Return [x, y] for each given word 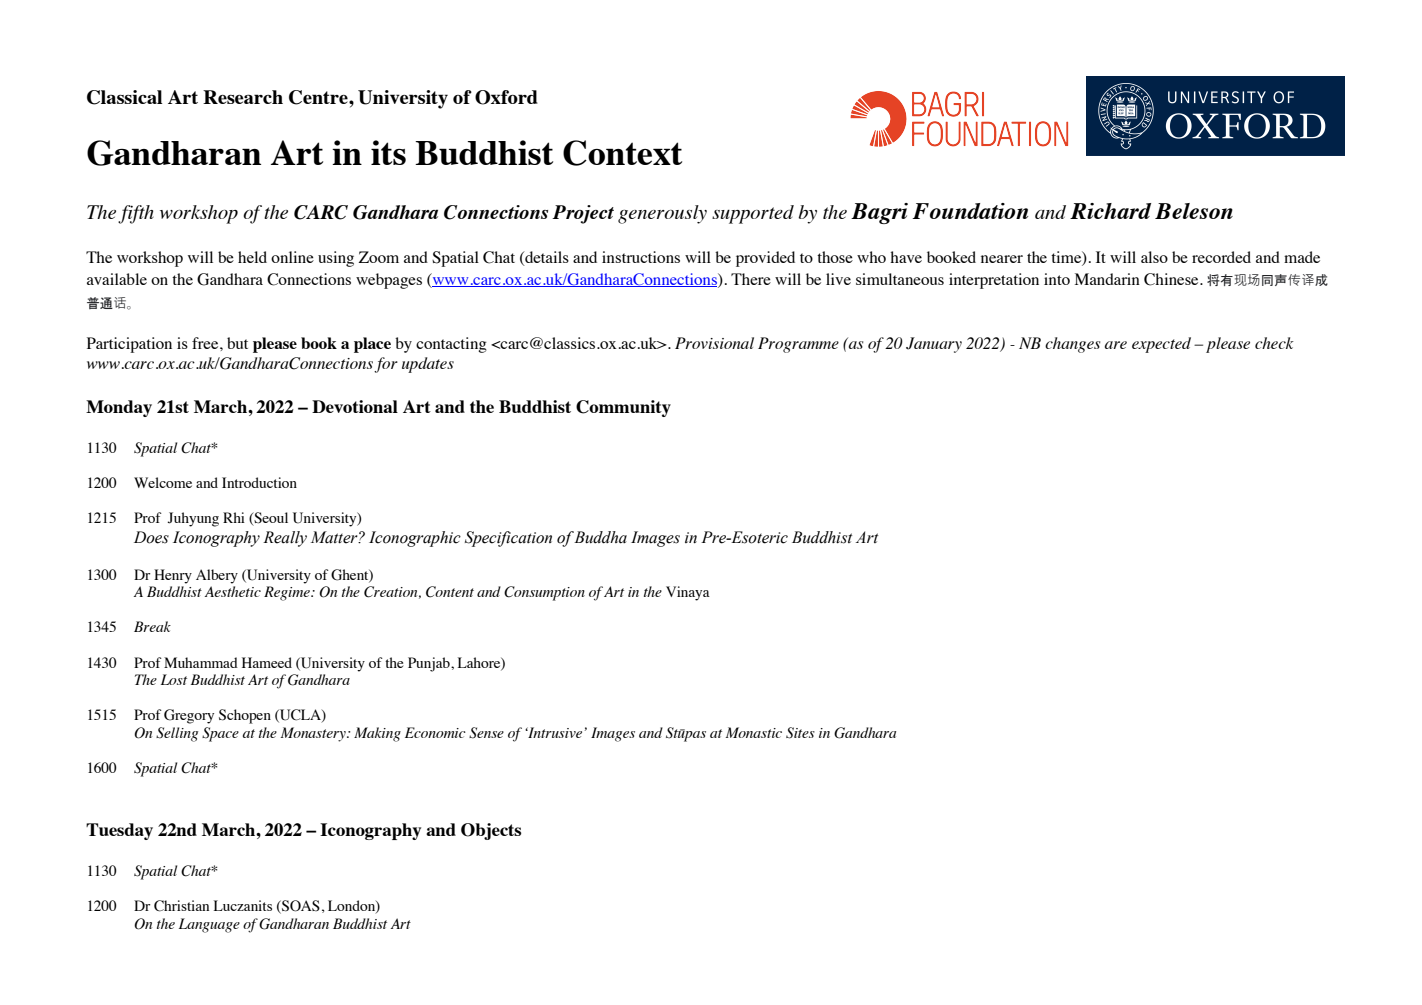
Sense [486, 733]
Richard [1110, 211]
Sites [800, 733]
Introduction [259, 482]
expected [1161, 345]
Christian [181, 906]
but [237, 343]
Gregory [189, 716]
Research [243, 97]
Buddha [600, 537]
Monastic [754, 732]
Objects [491, 831]
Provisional [714, 343]
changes [1072, 345]
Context [622, 153]
